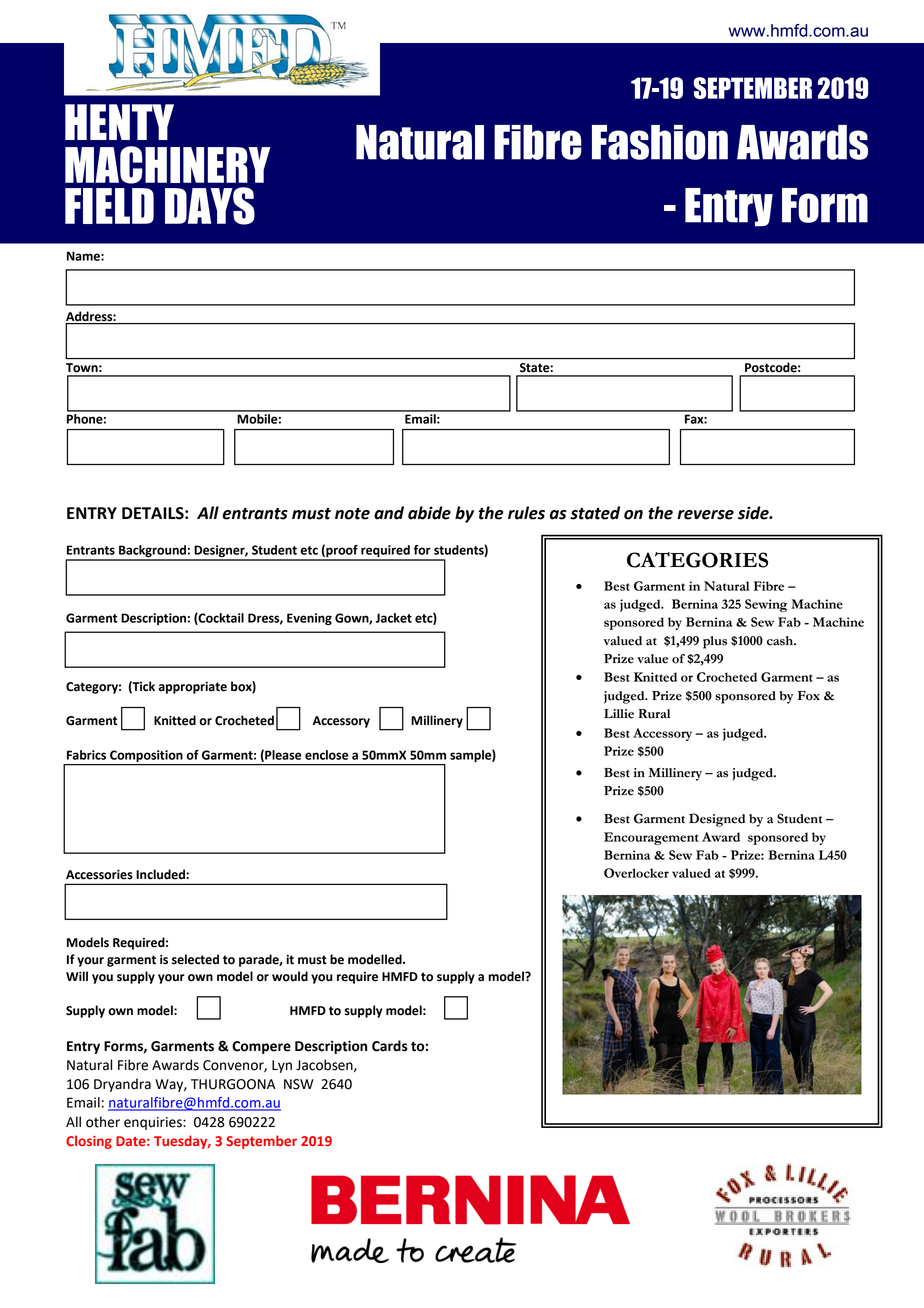 This page has width=924, height=1308. Describe the element at coordinates (705, 515) in the page. I see `reverse` at that location.
